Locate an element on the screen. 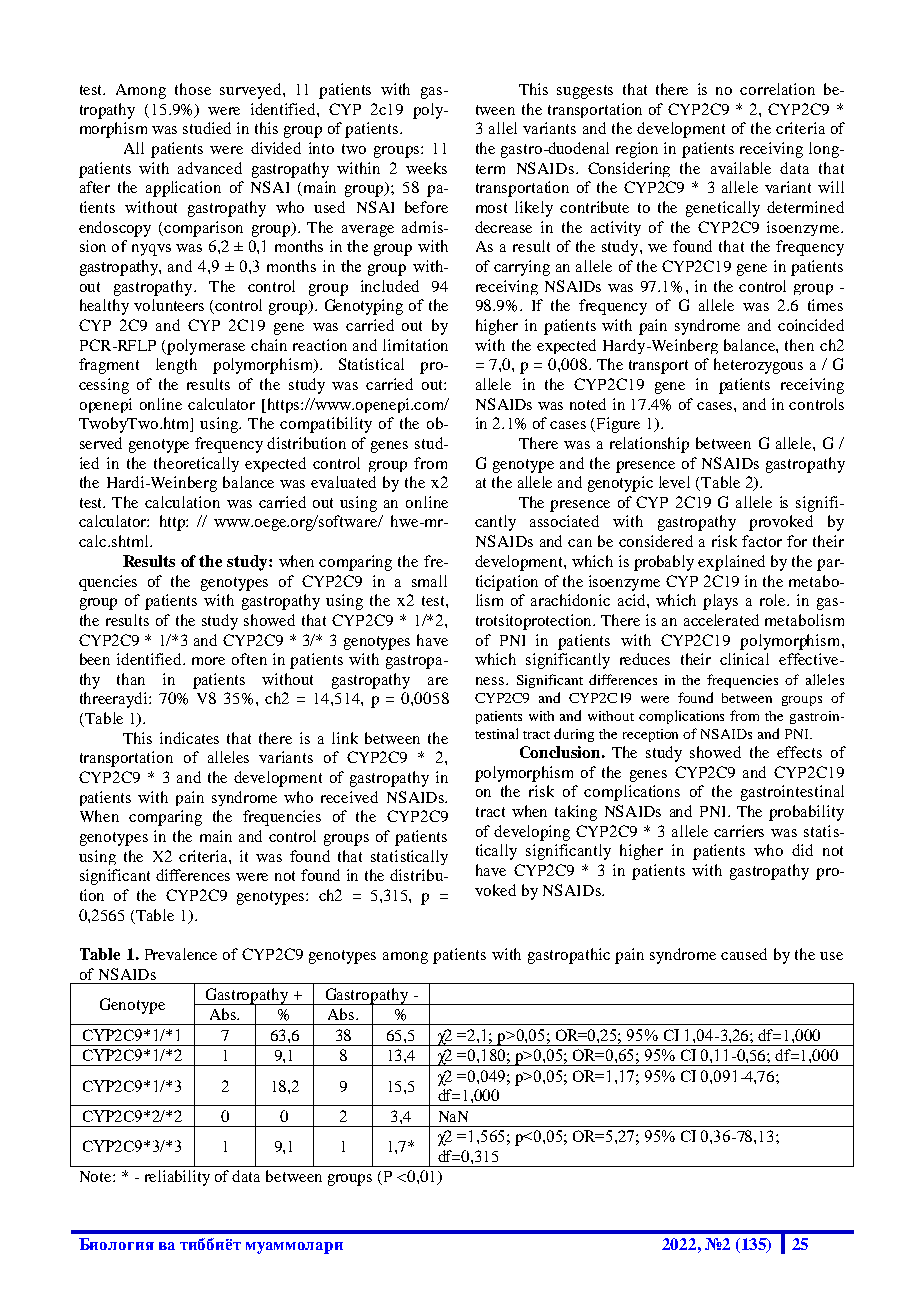  reliability is located at coordinates (177, 1178).
